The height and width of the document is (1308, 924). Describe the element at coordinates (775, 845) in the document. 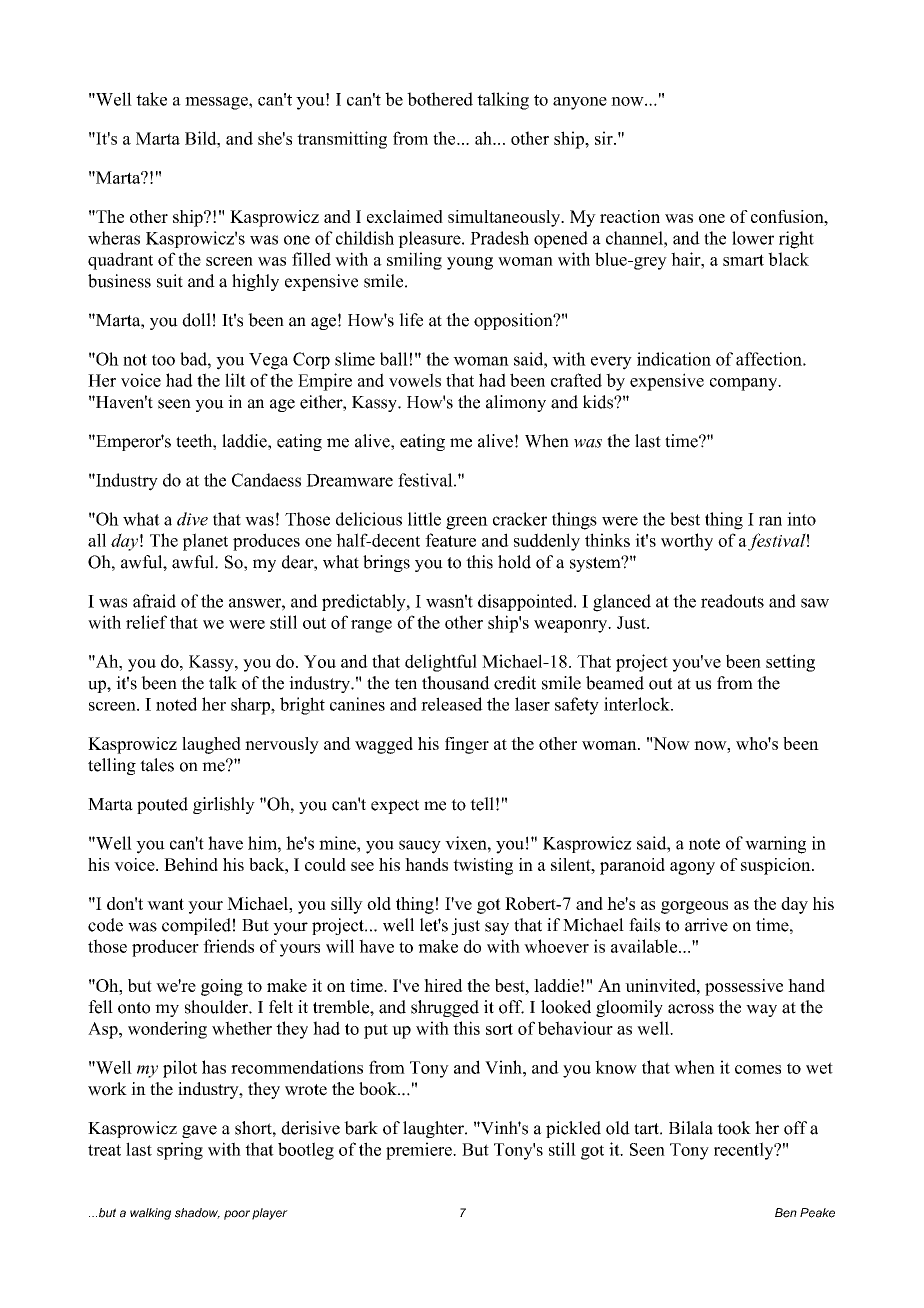

I see `warning` at that location.
